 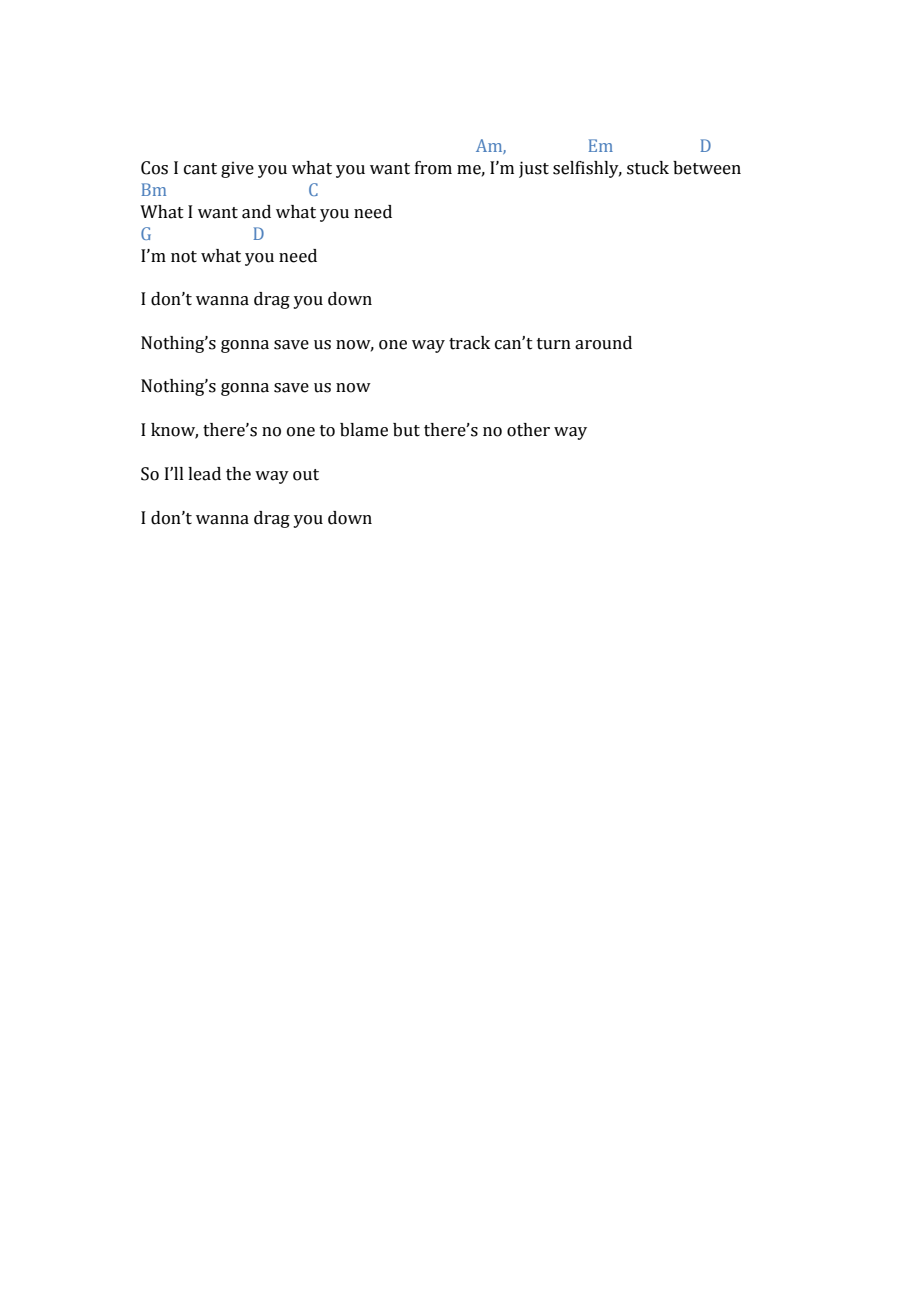 What do you see at coordinates (364, 430) in the screenshot?
I see `blame` at bounding box center [364, 430].
